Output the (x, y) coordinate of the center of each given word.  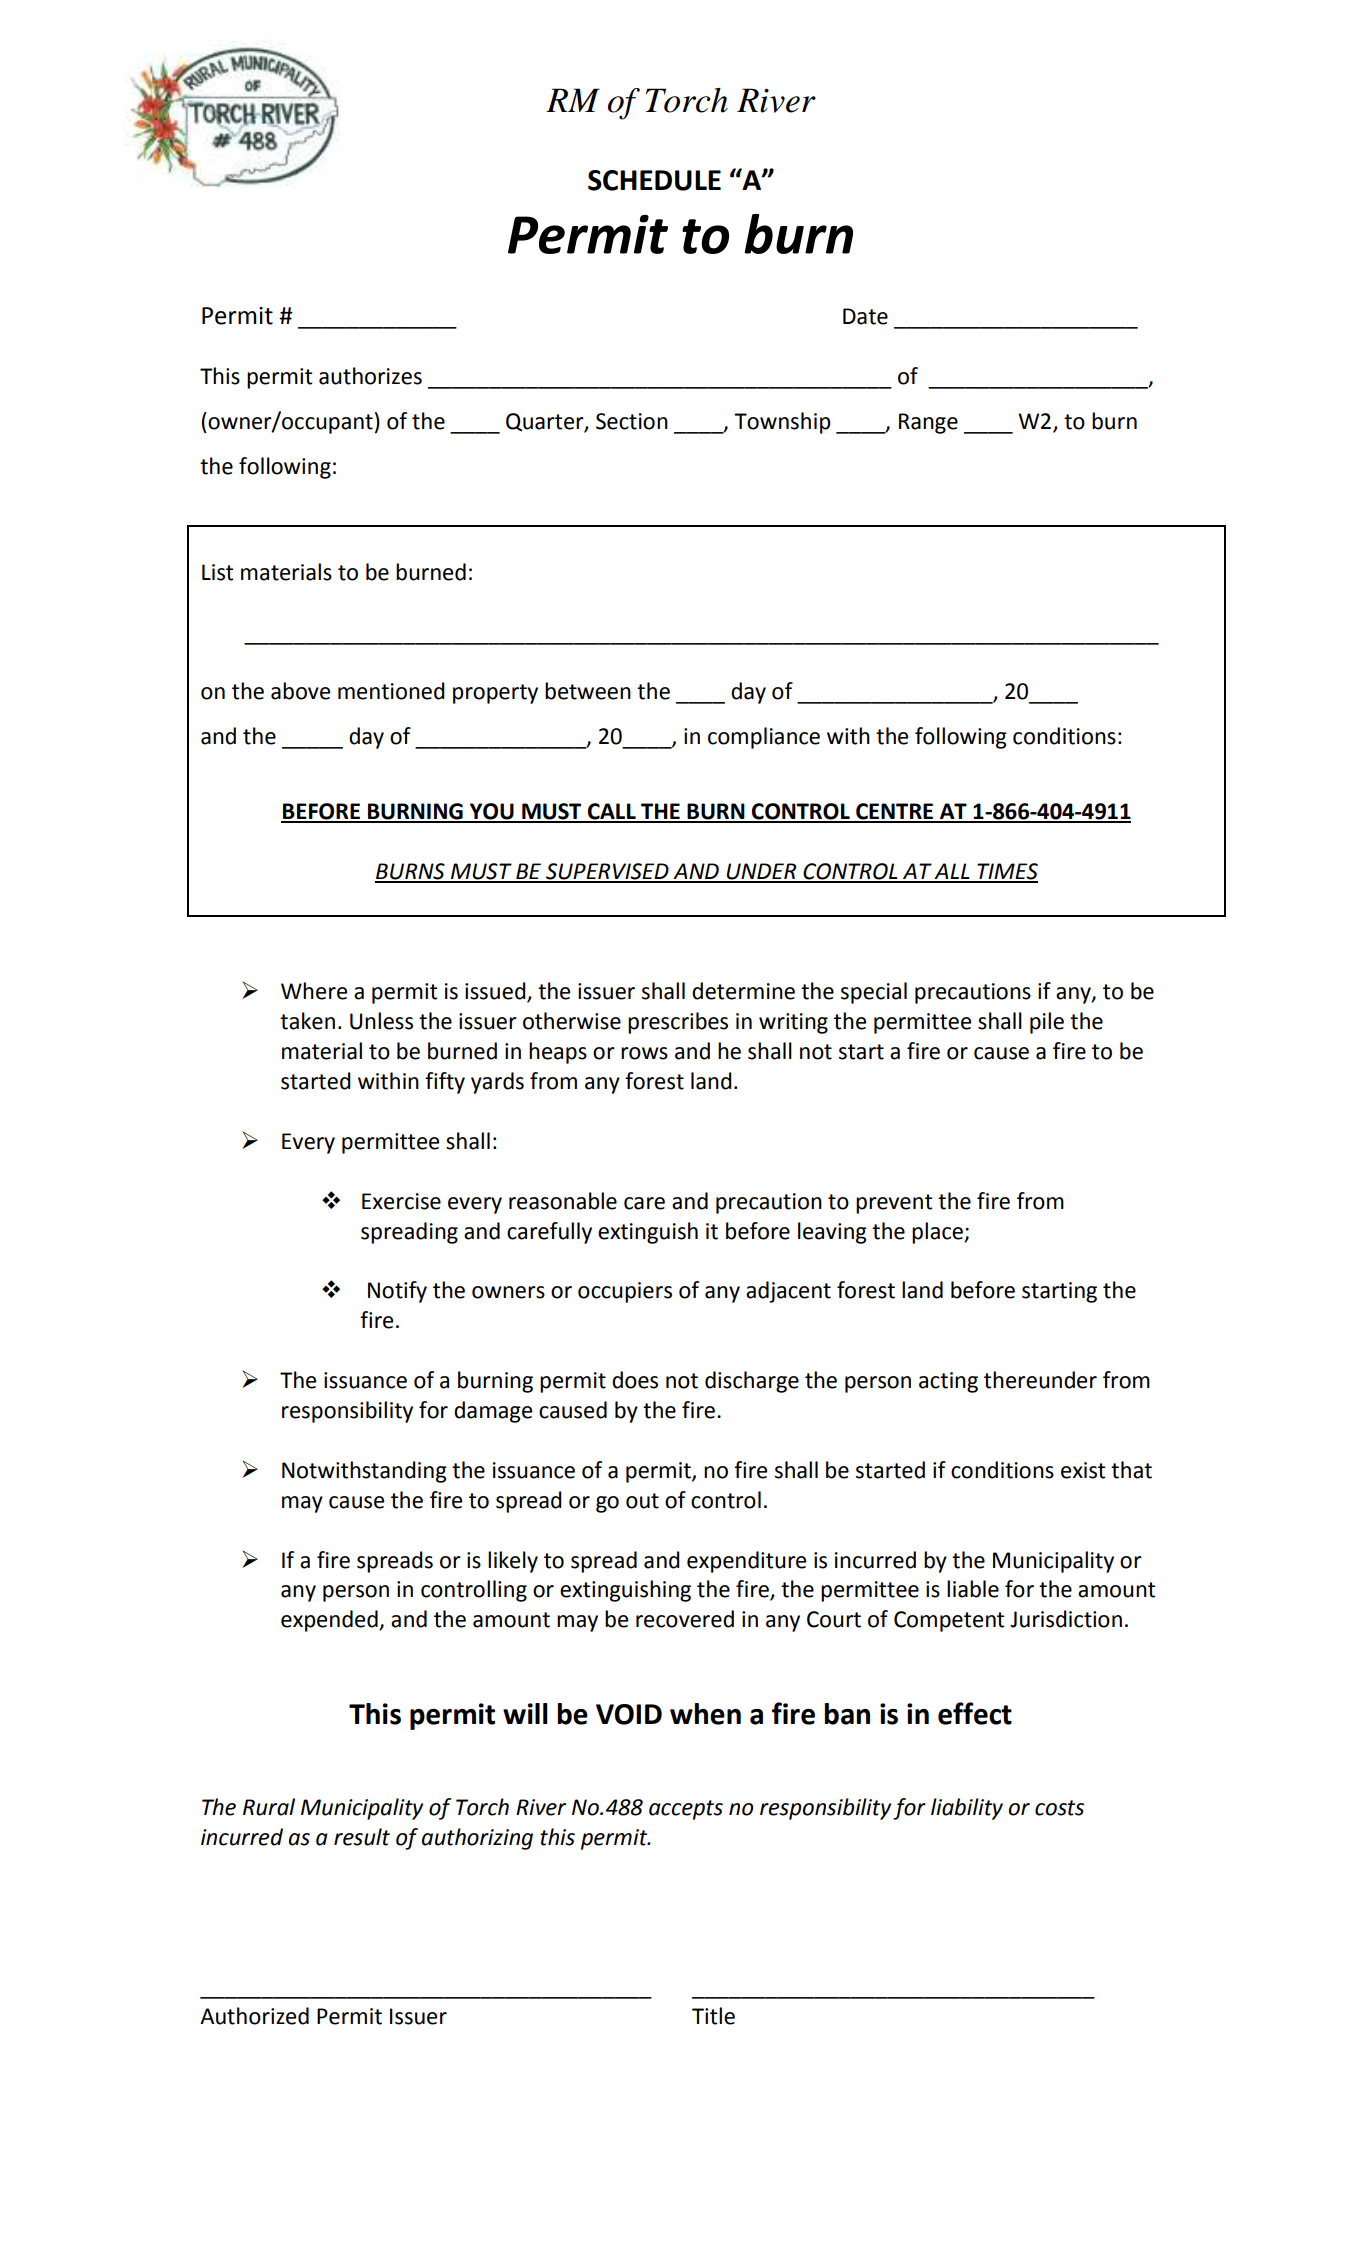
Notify (397, 1292)
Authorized (254, 2016)
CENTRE (895, 812)
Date (865, 316)
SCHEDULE (654, 180)
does (635, 1380)
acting (948, 1382)
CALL (612, 812)
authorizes (370, 376)
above (300, 691)
